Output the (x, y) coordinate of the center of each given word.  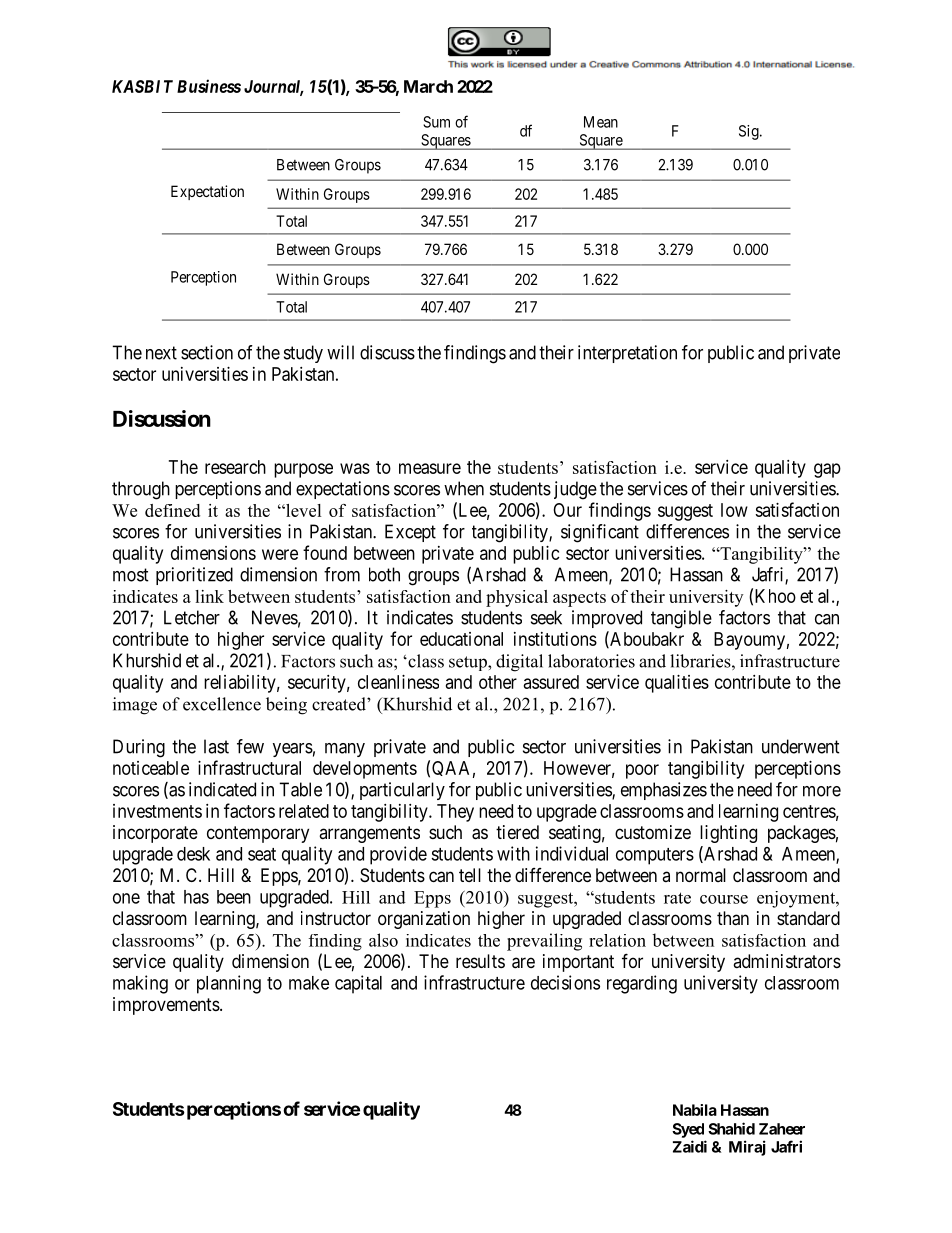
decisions (565, 982)
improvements (166, 1006)
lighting (728, 834)
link (209, 596)
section (207, 352)
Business (209, 86)
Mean (601, 122)
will (340, 352)
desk (193, 854)
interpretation (627, 354)
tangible (681, 619)
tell (470, 875)
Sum (436, 122)
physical (517, 598)
